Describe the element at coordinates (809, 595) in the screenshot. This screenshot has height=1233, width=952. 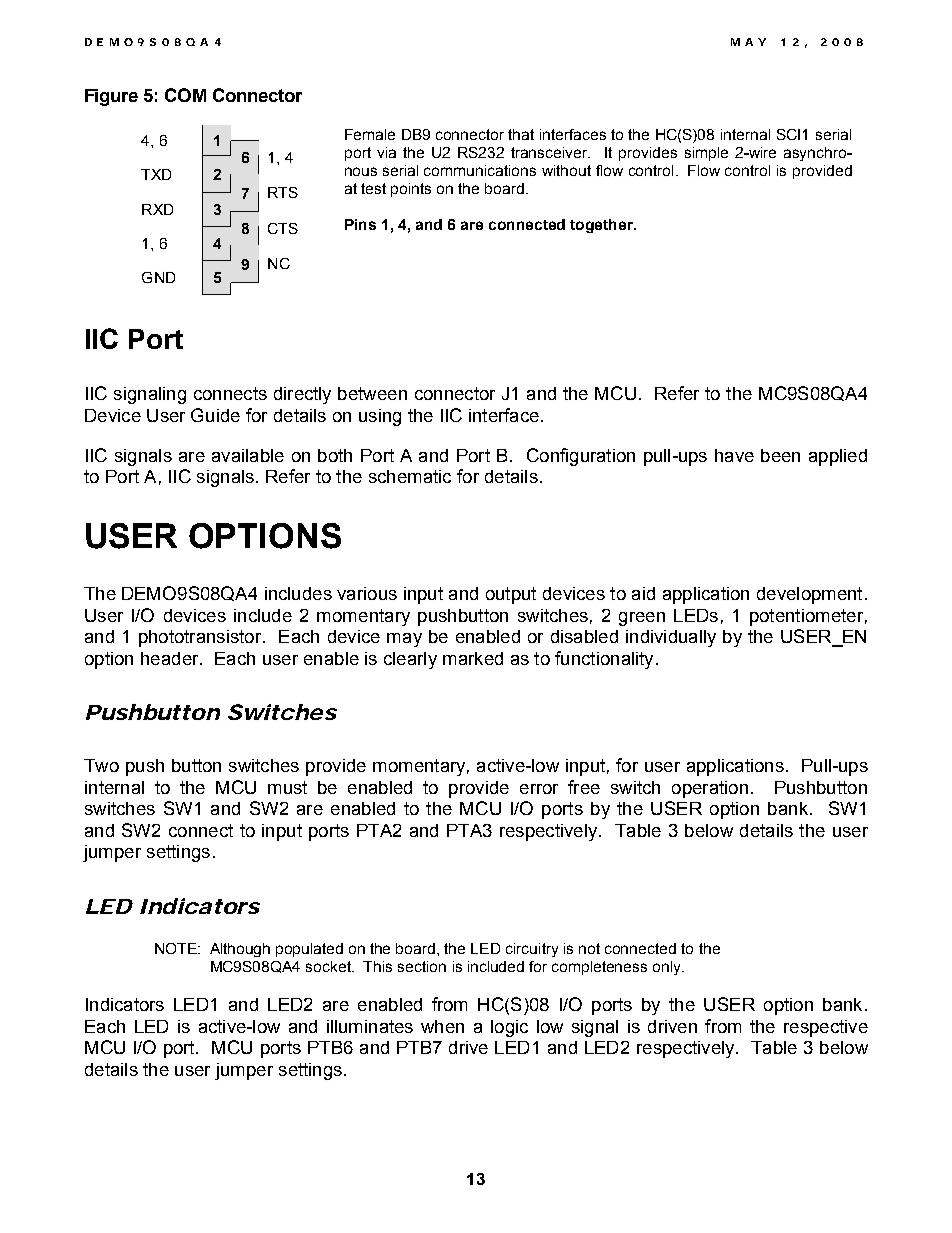
I see `development` at that location.
